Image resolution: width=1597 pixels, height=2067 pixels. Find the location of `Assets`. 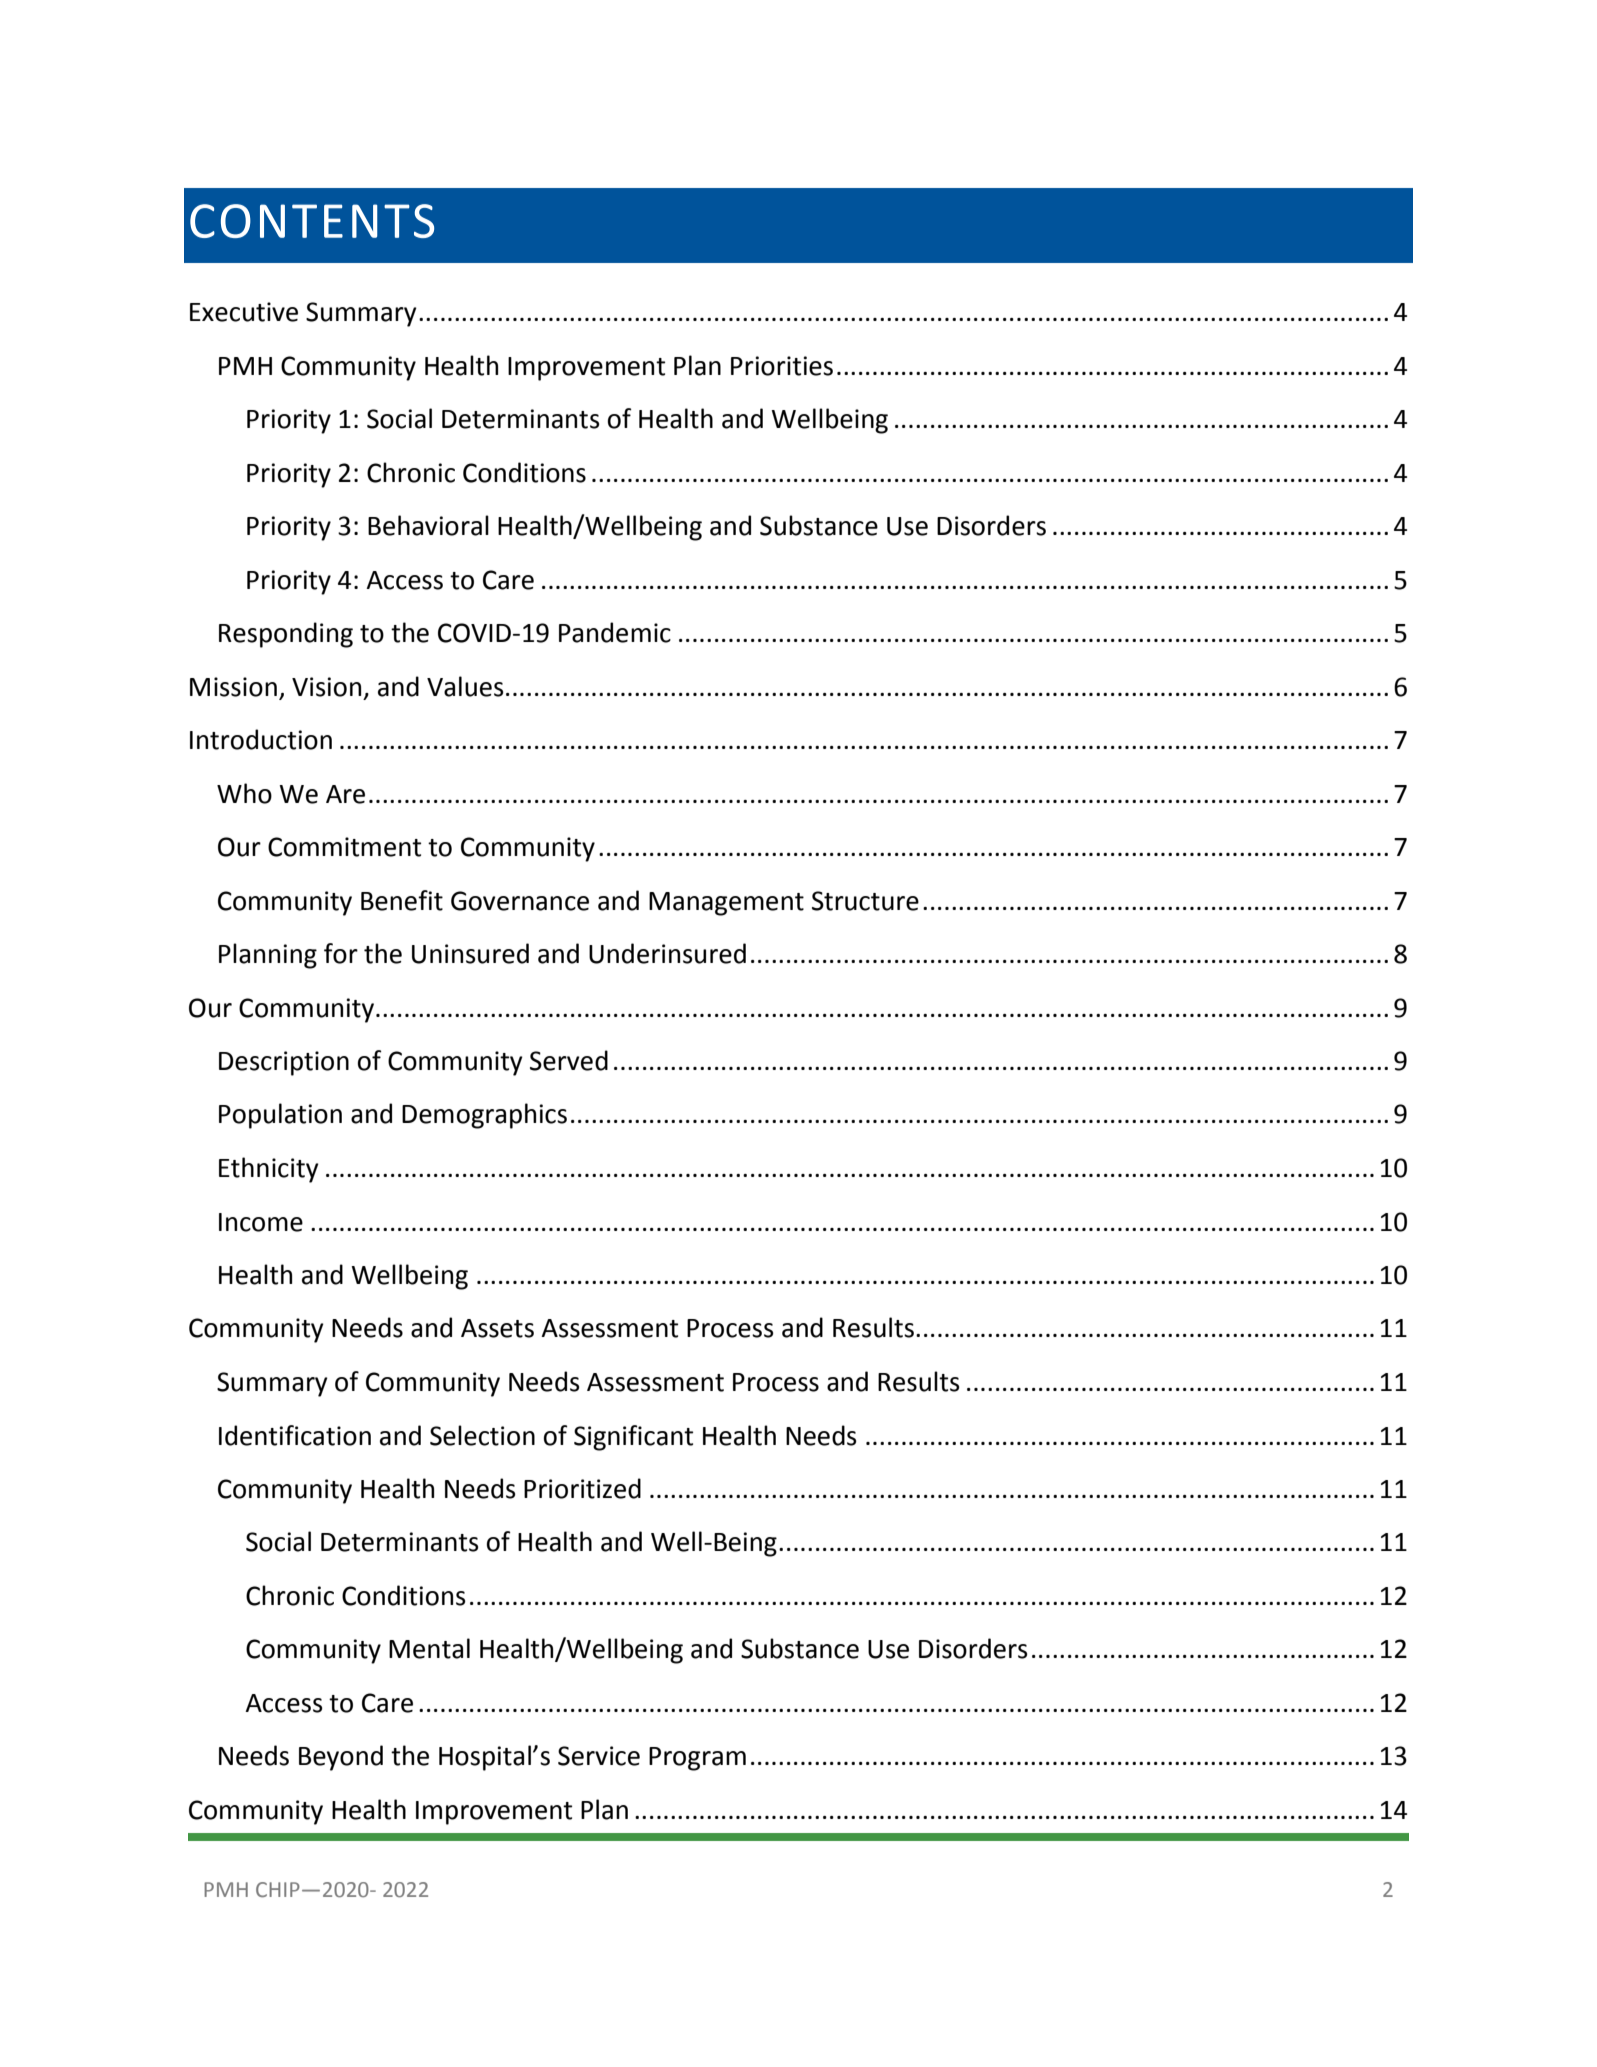

Assets is located at coordinates (497, 1328).
